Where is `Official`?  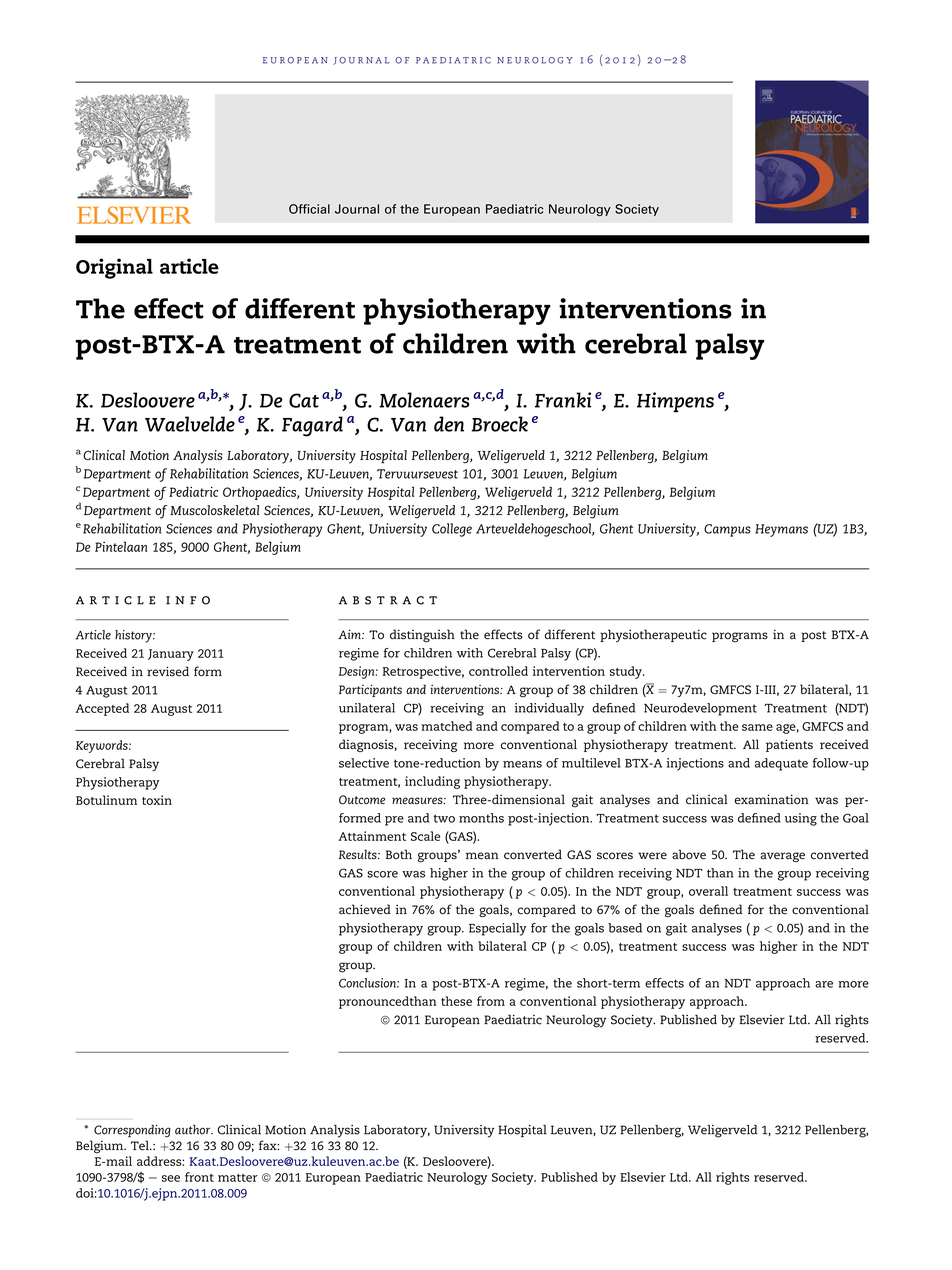 Official is located at coordinates (309, 209).
